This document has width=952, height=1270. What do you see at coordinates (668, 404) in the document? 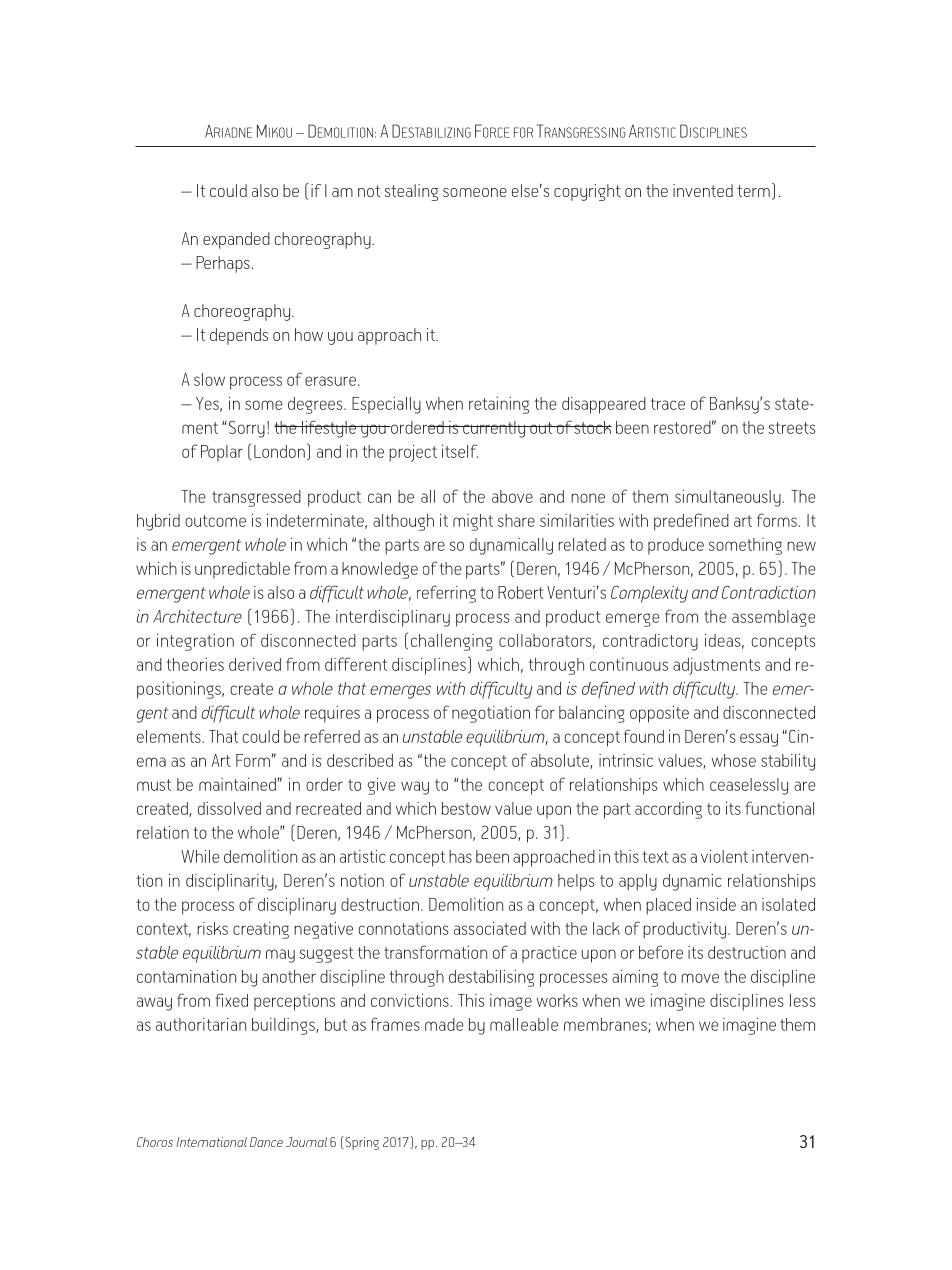
I see `trace` at bounding box center [668, 404].
